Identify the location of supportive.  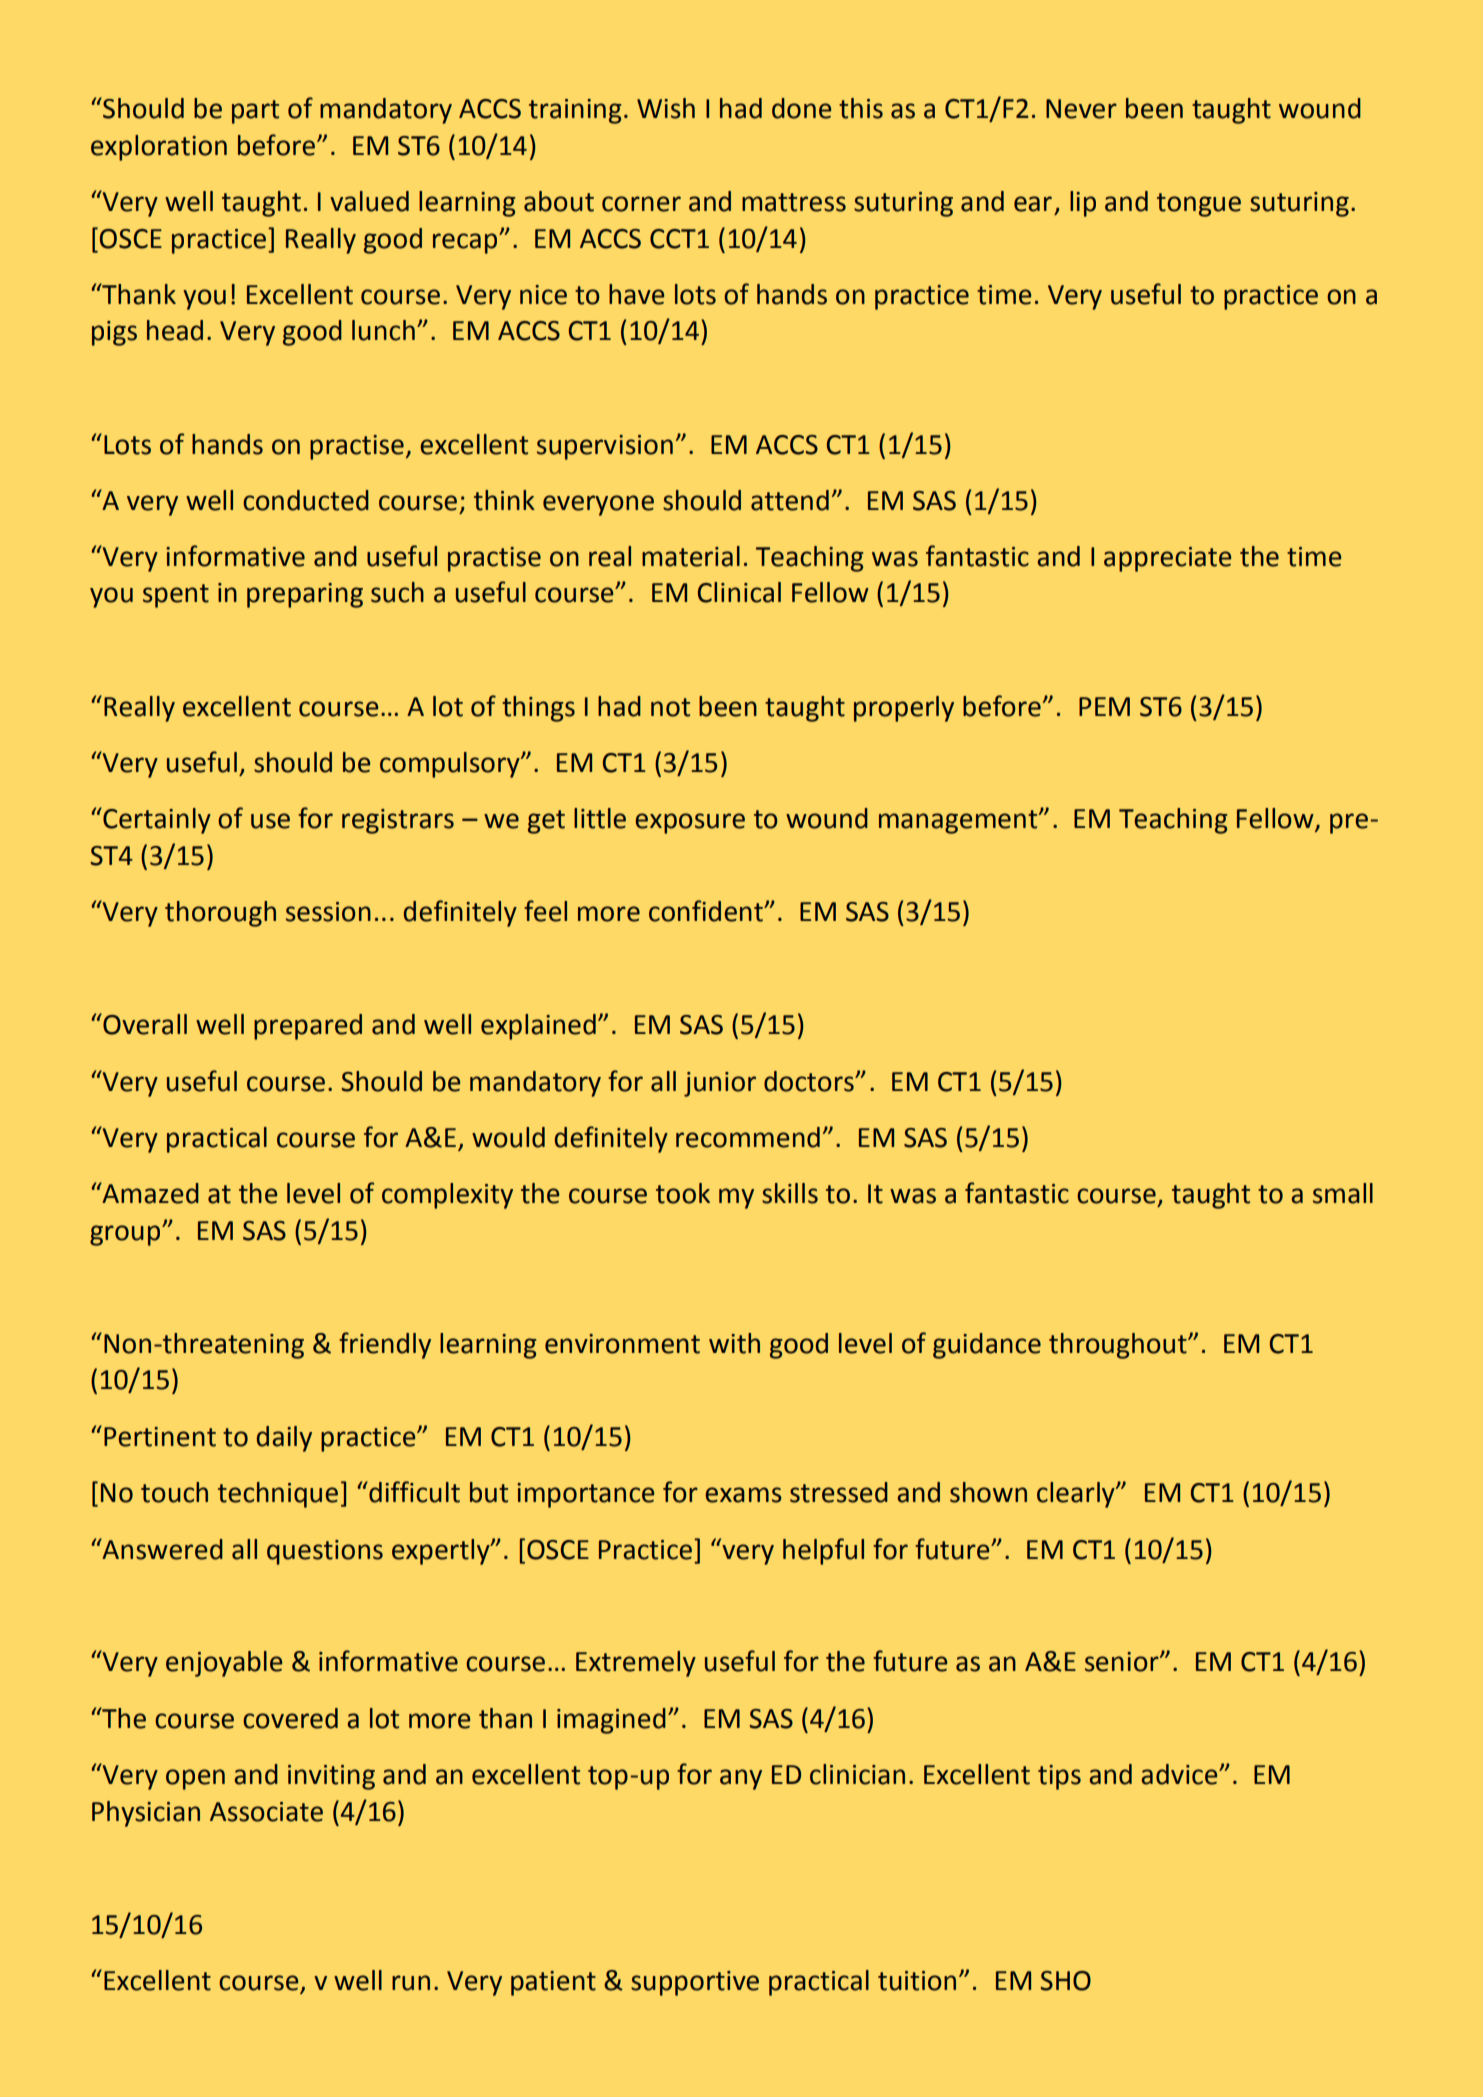
(695, 1983).
